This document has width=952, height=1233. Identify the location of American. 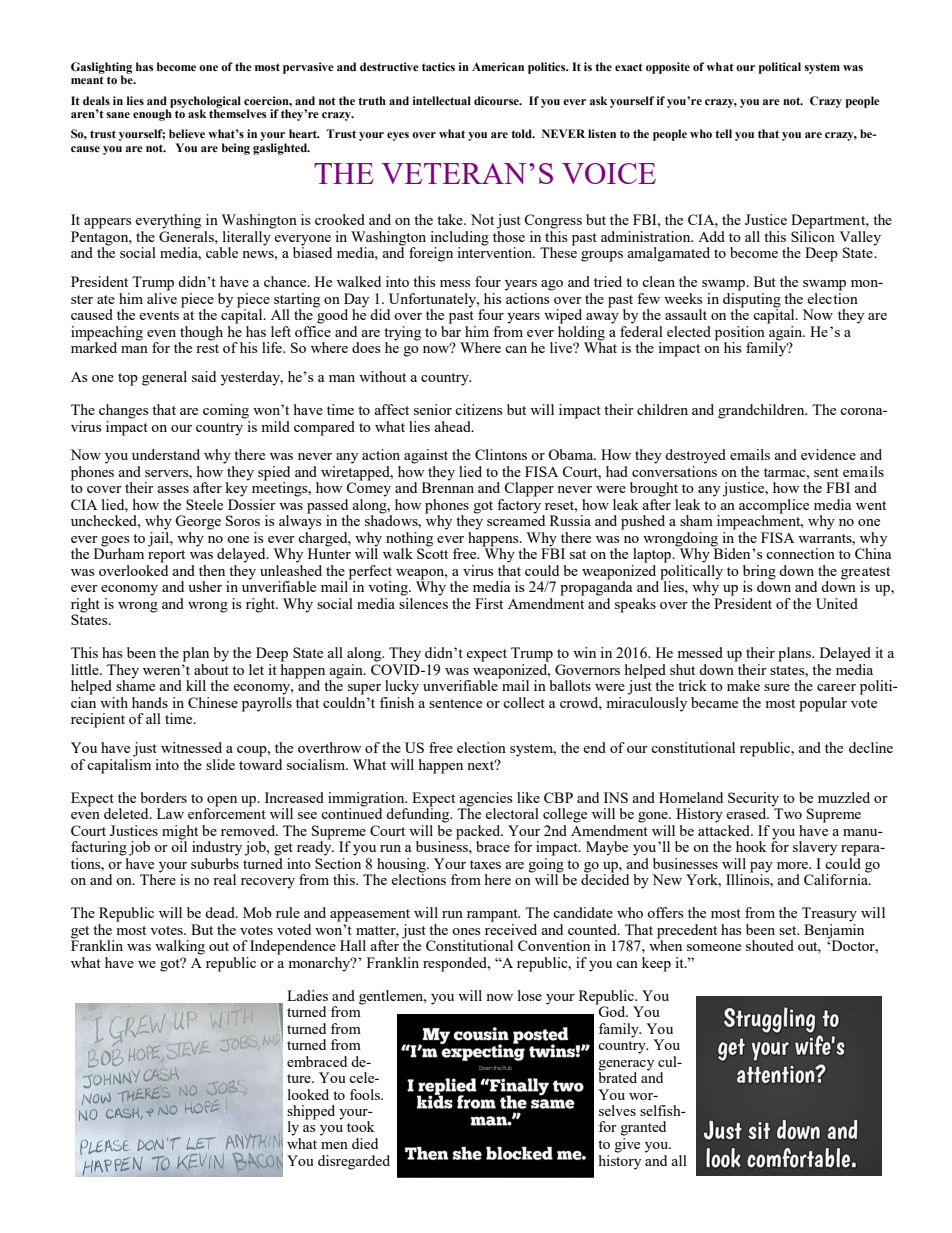
(498, 66).
